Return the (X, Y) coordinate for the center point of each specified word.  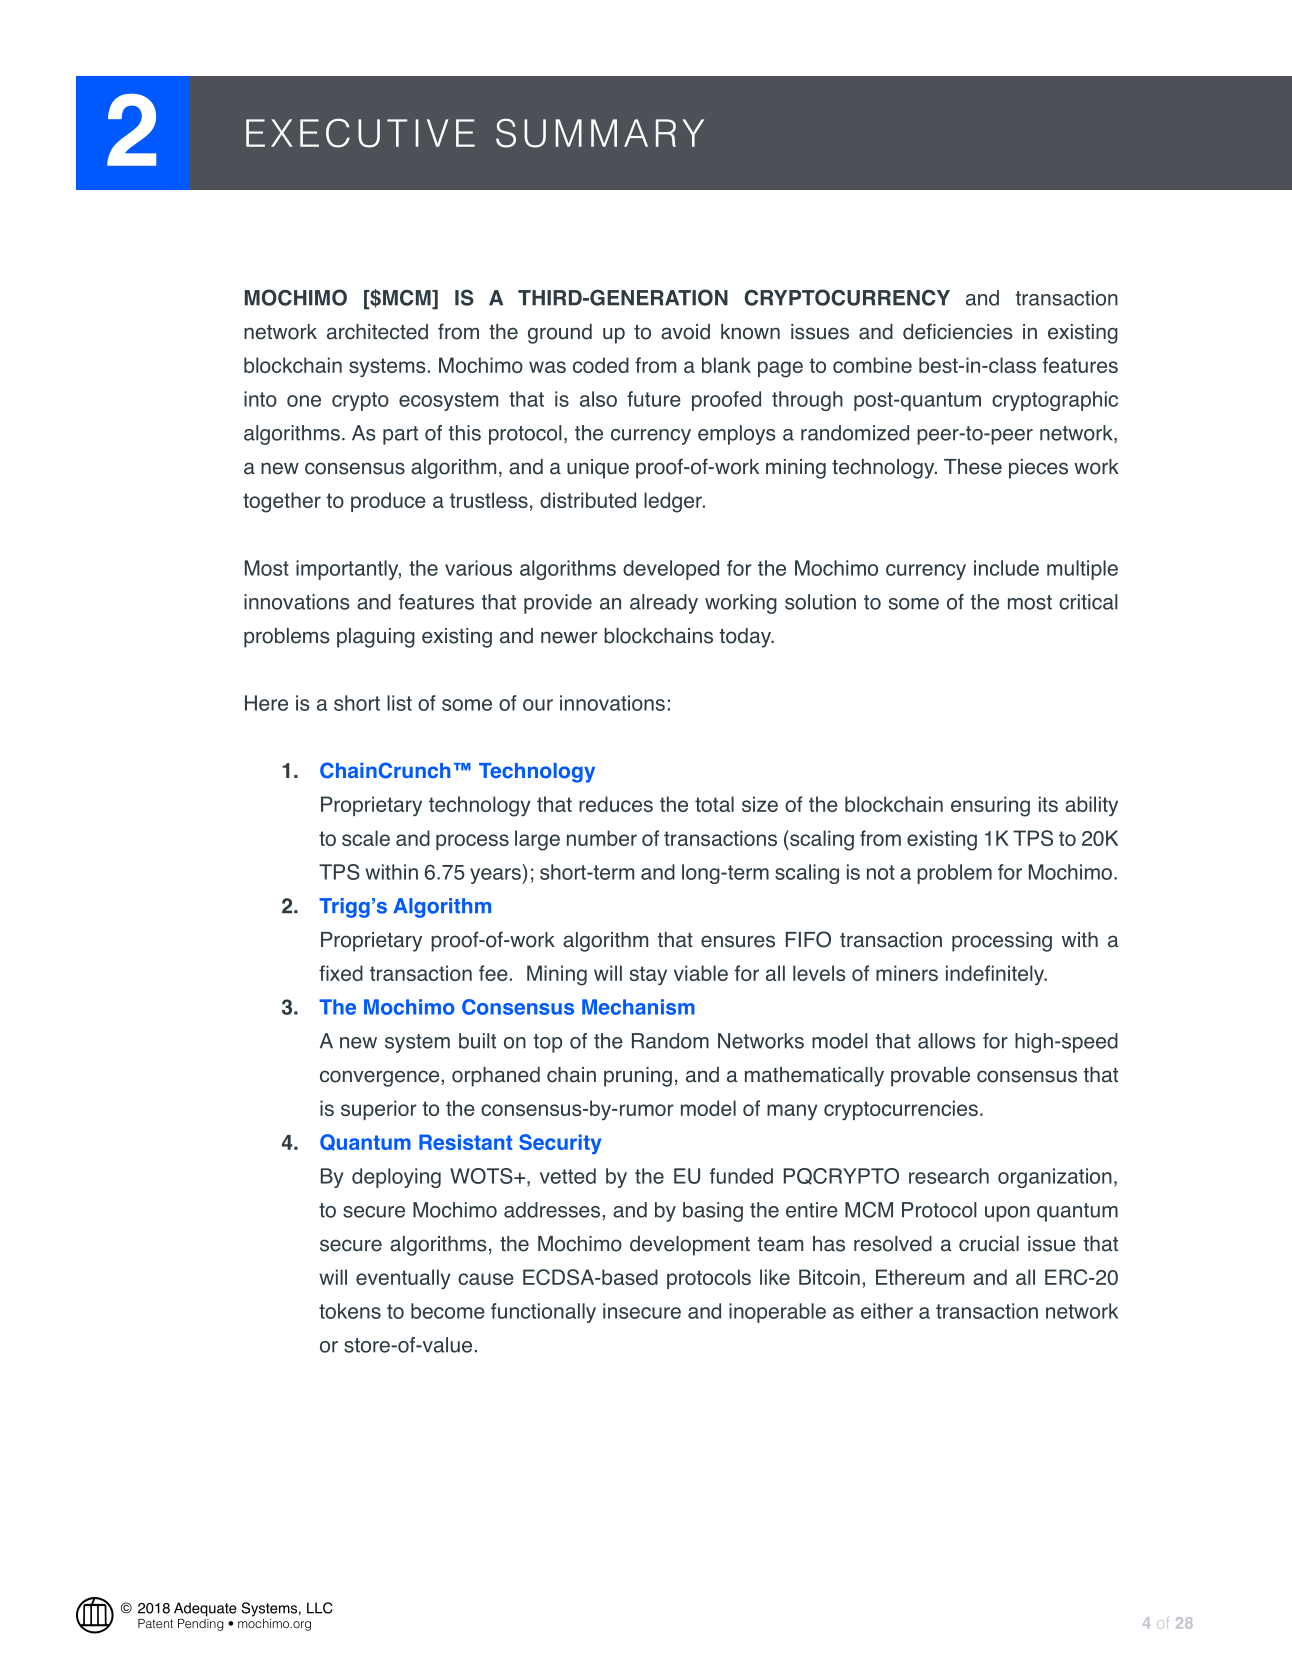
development (690, 1246)
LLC (320, 1608)
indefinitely (996, 975)
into (260, 399)
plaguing (376, 638)
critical (1088, 602)
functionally (543, 1313)
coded (601, 365)
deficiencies (958, 331)
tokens (350, 1311)
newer (569, 637)
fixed (341, 973)
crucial (989, 1244)
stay (648, 976)
